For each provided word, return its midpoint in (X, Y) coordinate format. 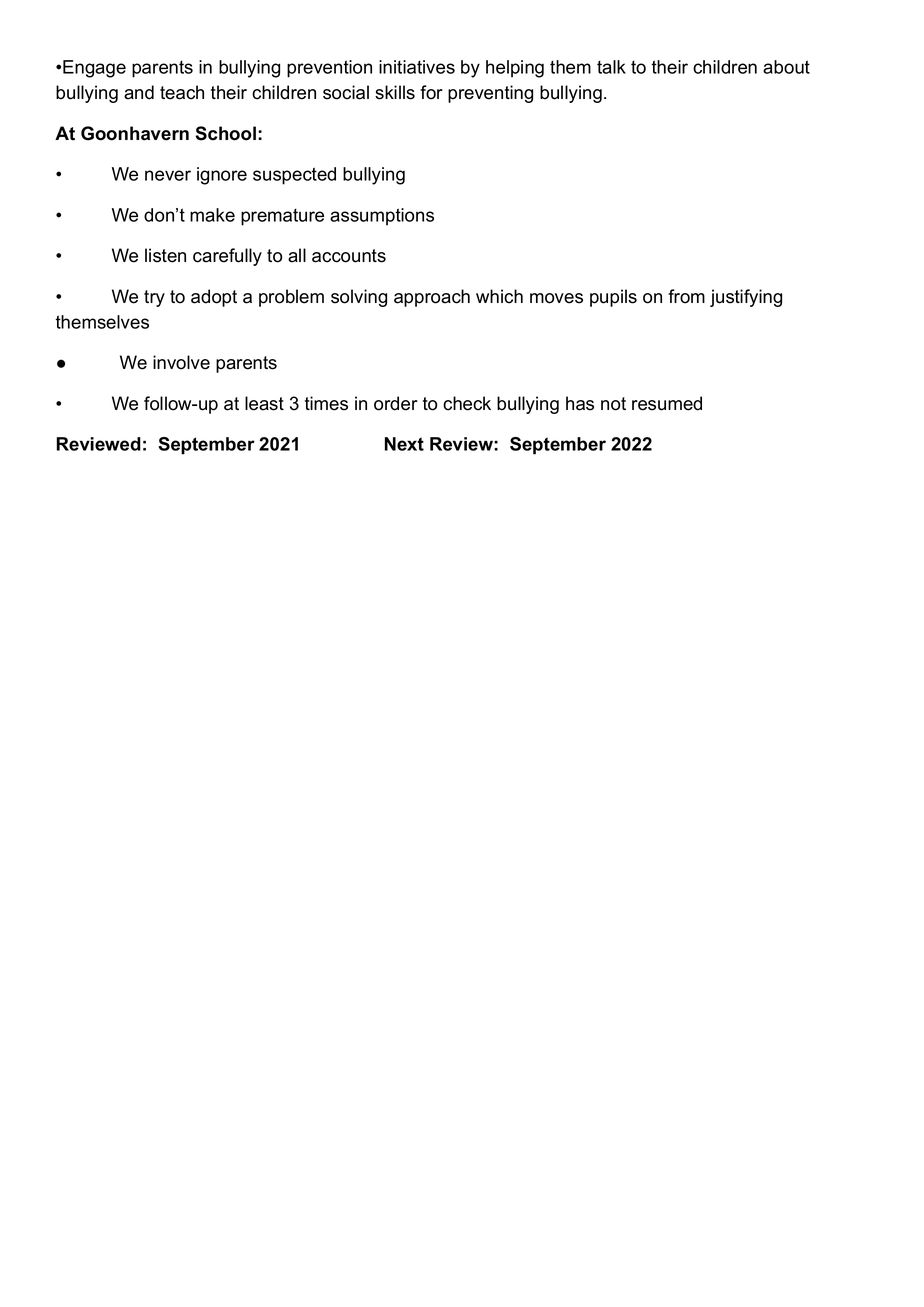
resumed (667, 403)
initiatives (417, 67)
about (786, 67)
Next (404, 444)
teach (182, 92)
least (264, 403)
